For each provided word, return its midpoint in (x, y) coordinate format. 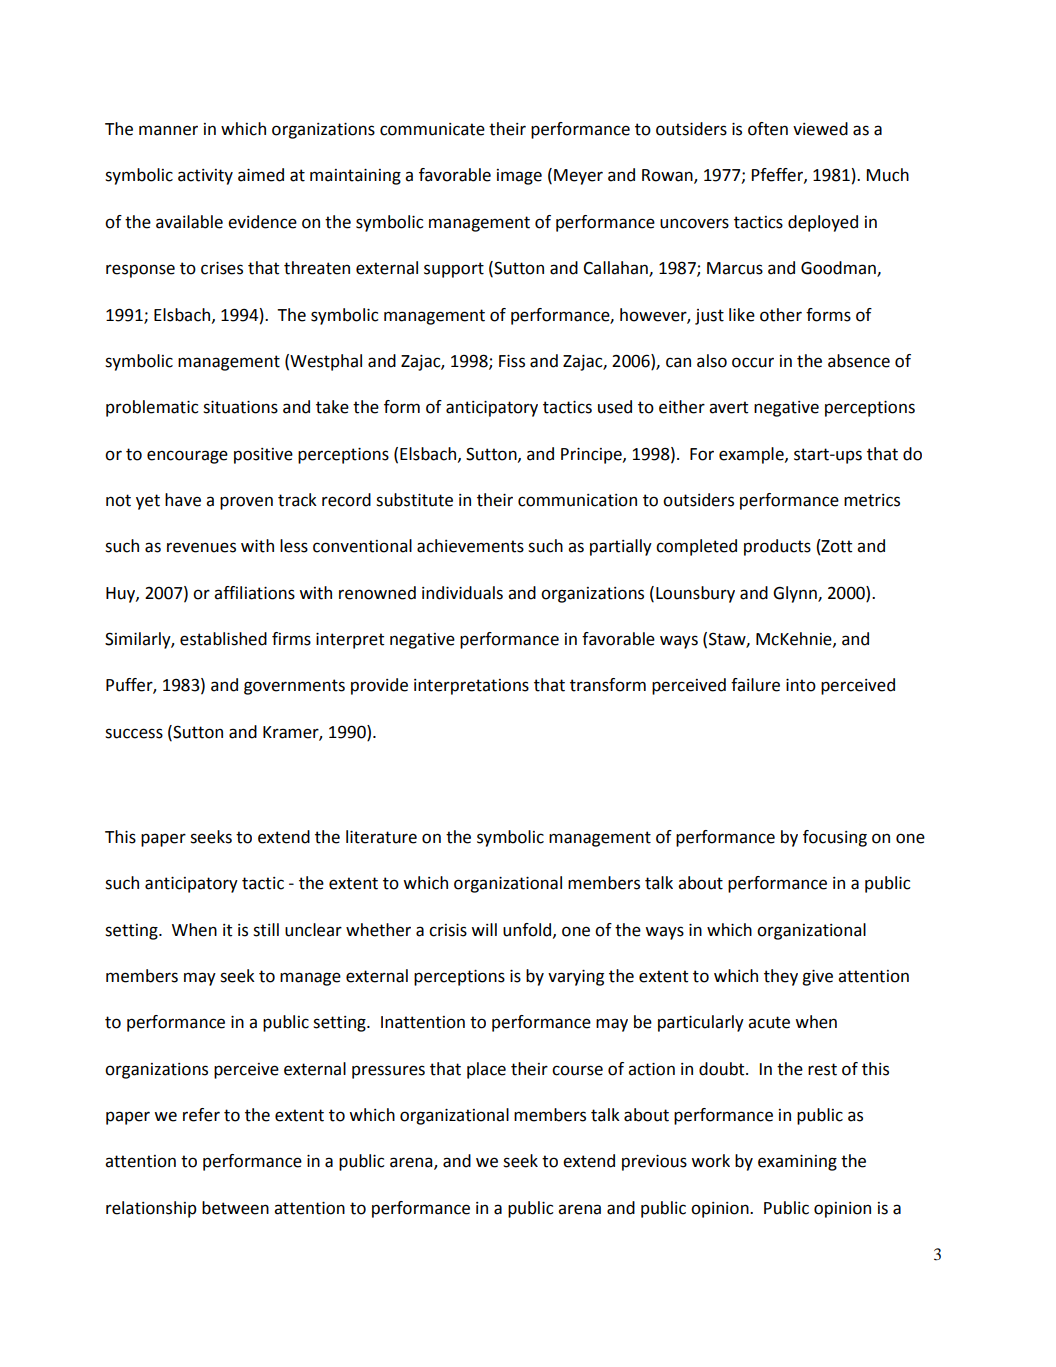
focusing (835, 838)
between (235, 1208)
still (266, 930)
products (777, 547)
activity (205, 177)
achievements (470, 546)
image (519, 177)
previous (654, 1163)
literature (381, 837)
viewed (820, 129)
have (183, 500)
